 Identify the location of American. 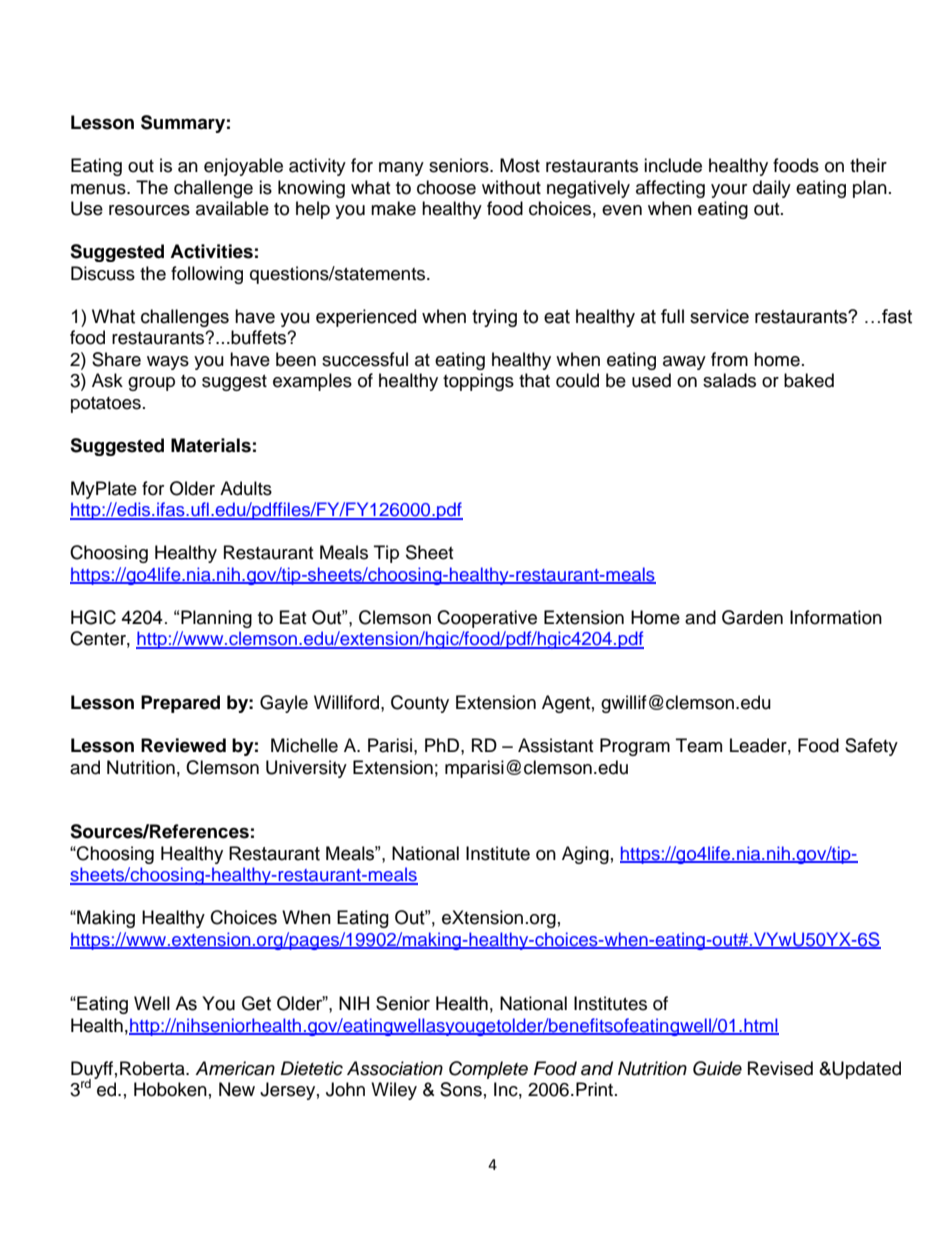
(235, 1068).
